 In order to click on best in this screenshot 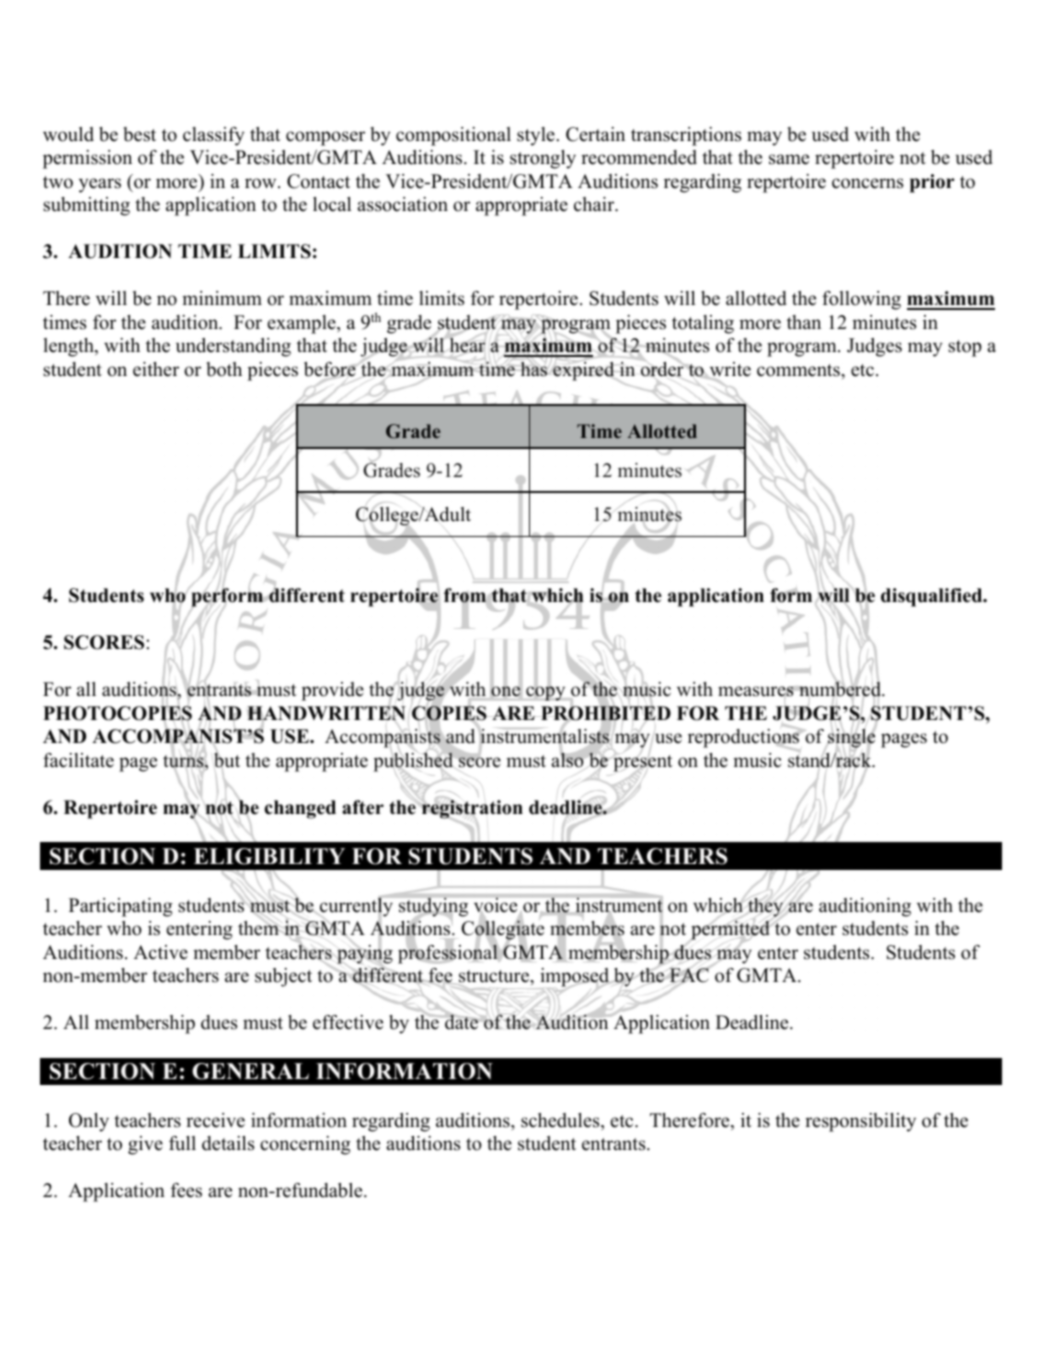, I will do `click(140, 134)`.
